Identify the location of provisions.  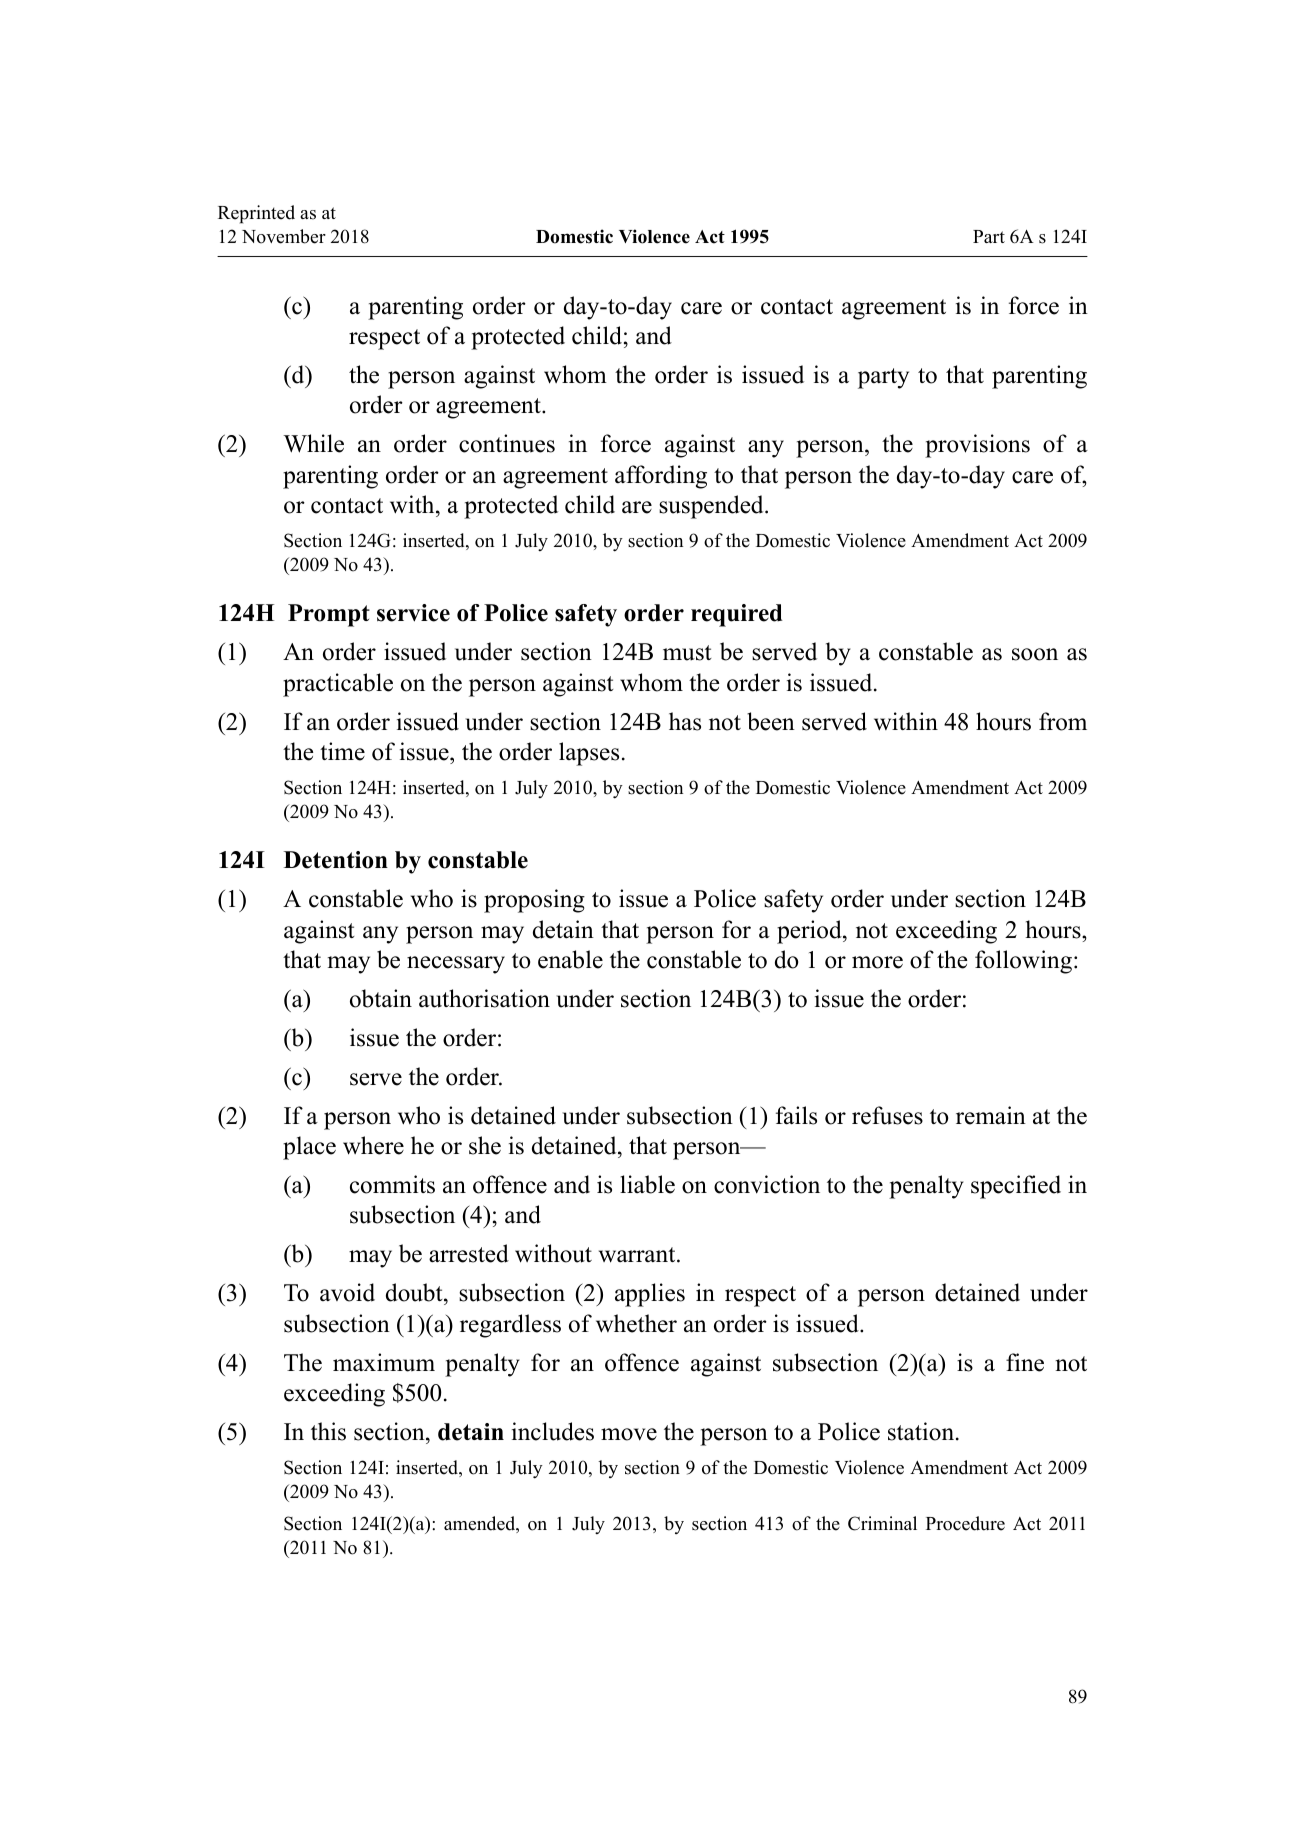
(977, 446).
